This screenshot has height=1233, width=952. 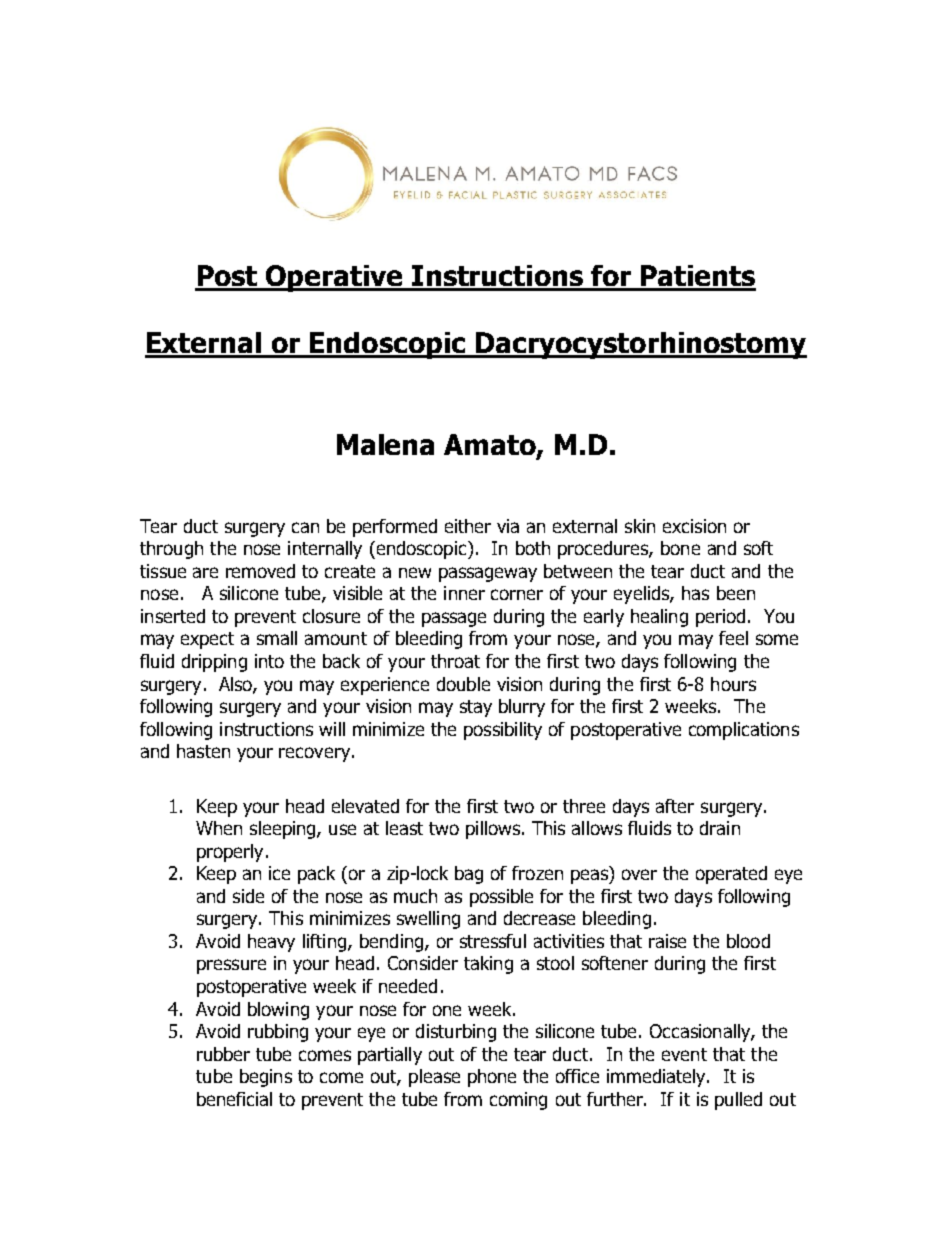 What do you see at coordinates (385, 444) in the screenshot?
I see `Malena` at bounding box center [385, 444].
